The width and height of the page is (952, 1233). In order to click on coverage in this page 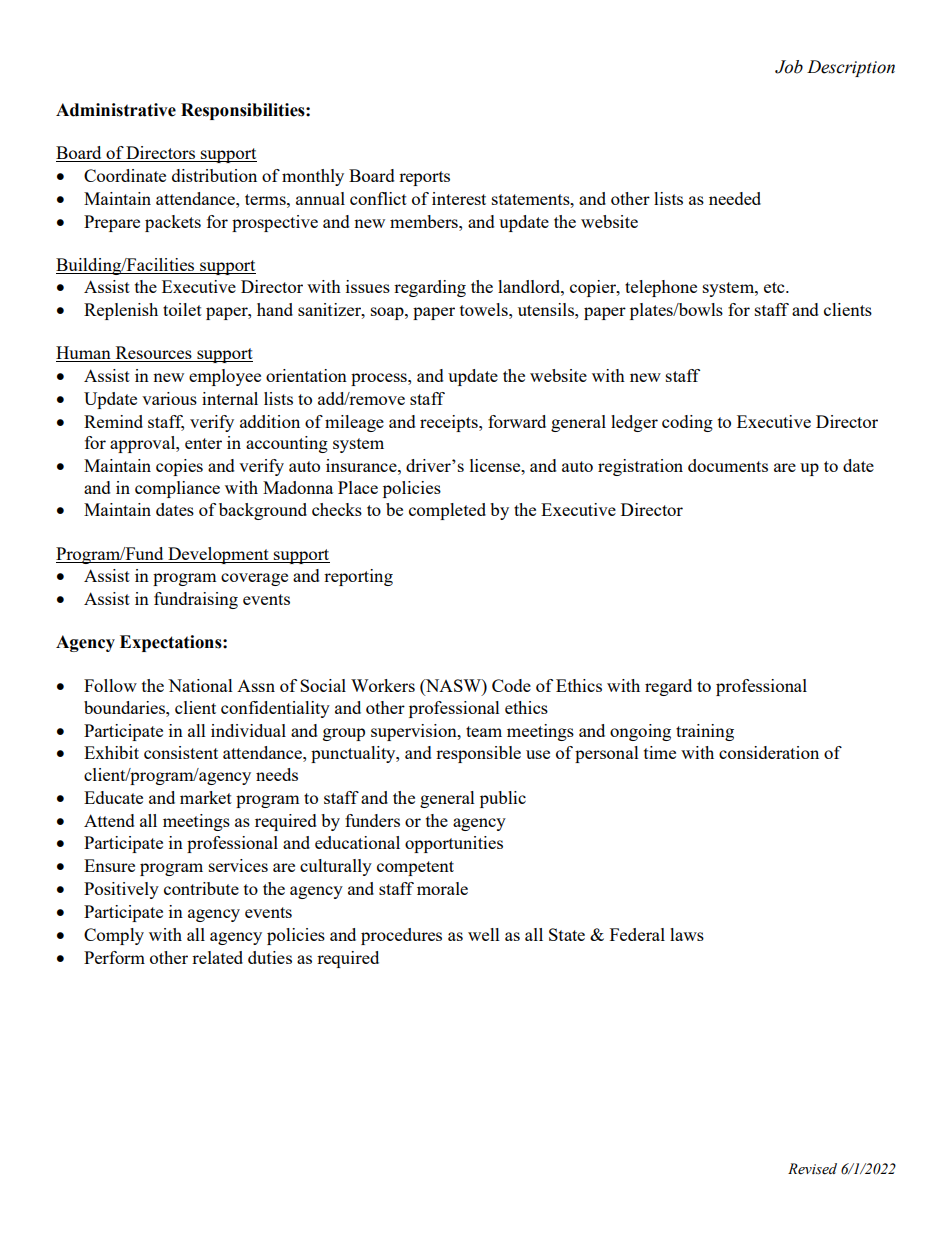, I will do `click(254, 579)`.
